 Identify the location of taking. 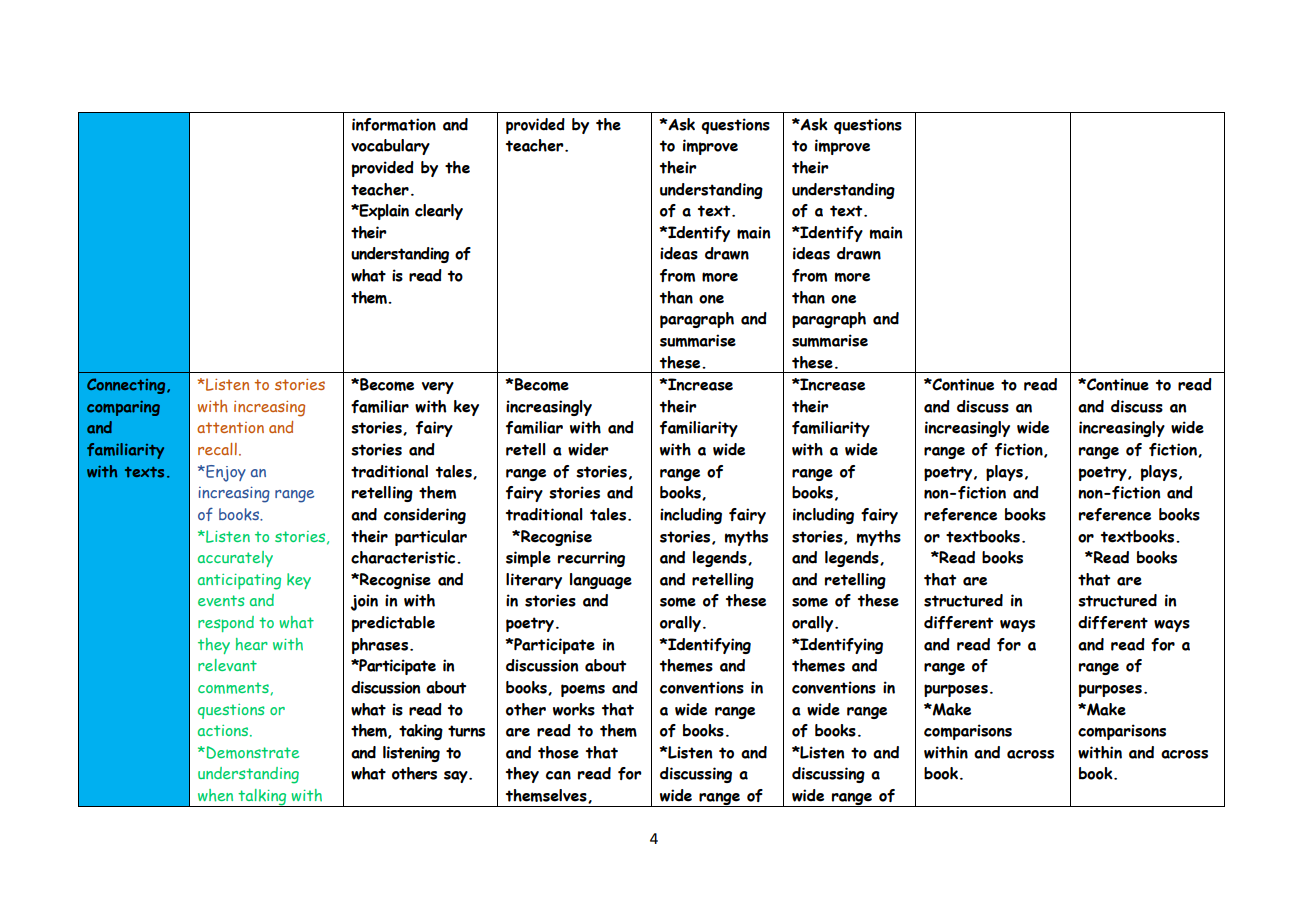
(421, 732).
